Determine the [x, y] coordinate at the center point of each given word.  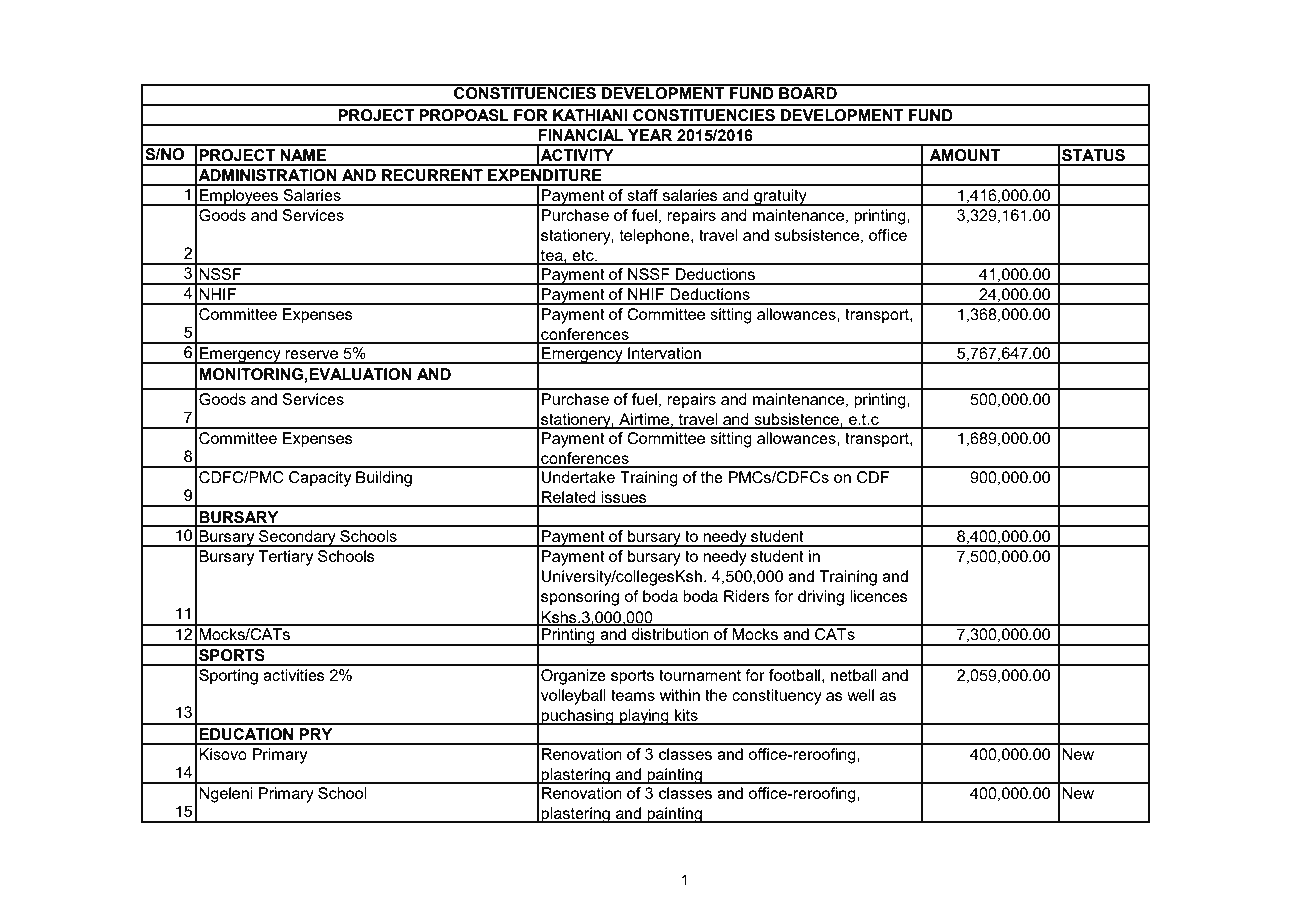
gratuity [780, 197]
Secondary [297, 538]
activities [294, 675]
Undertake [578, 477]
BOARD [808, 92]
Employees [239, 197]
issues [624, 498]
